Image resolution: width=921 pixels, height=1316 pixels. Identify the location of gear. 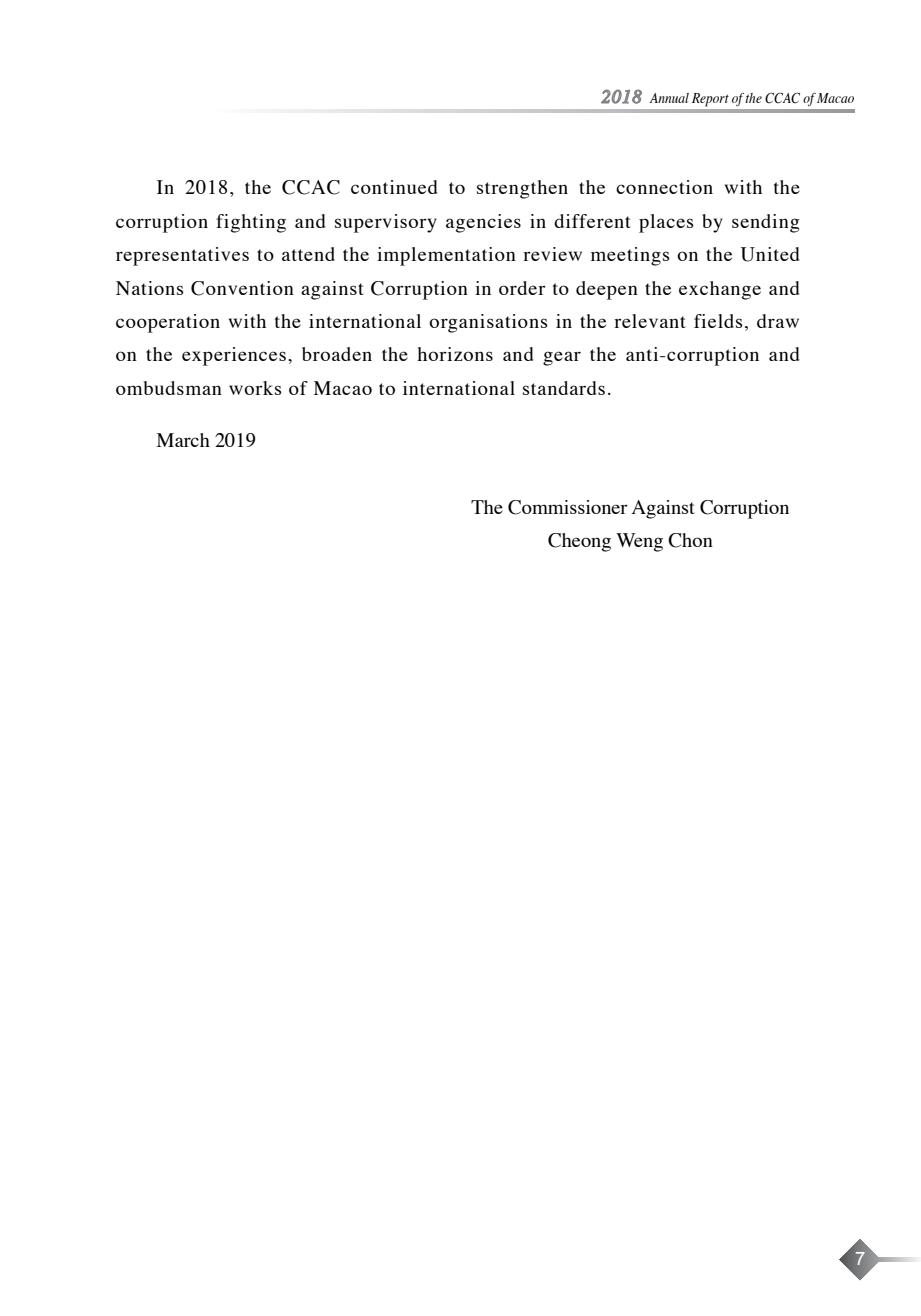
(562, 358).
